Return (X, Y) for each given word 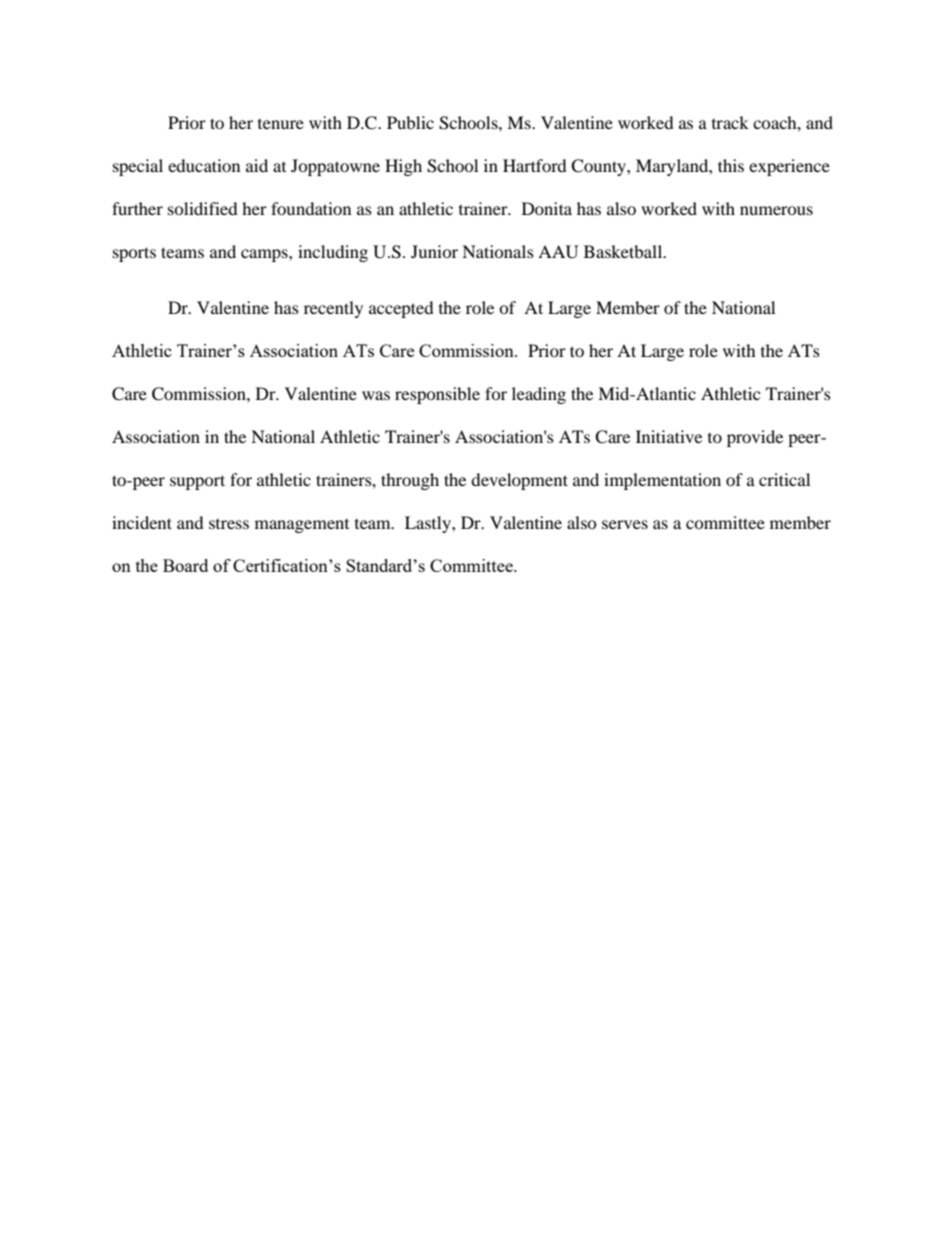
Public (410, 122)
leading (539, 395)
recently (333, 309)
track (730, 122)
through (410, 481)
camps (265, 255)
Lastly (429, 524)
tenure (281, 124)
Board (185, 565)
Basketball (624, 251)
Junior (434, 251)
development (519, 481)
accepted (401, 309)
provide (755, 438)
